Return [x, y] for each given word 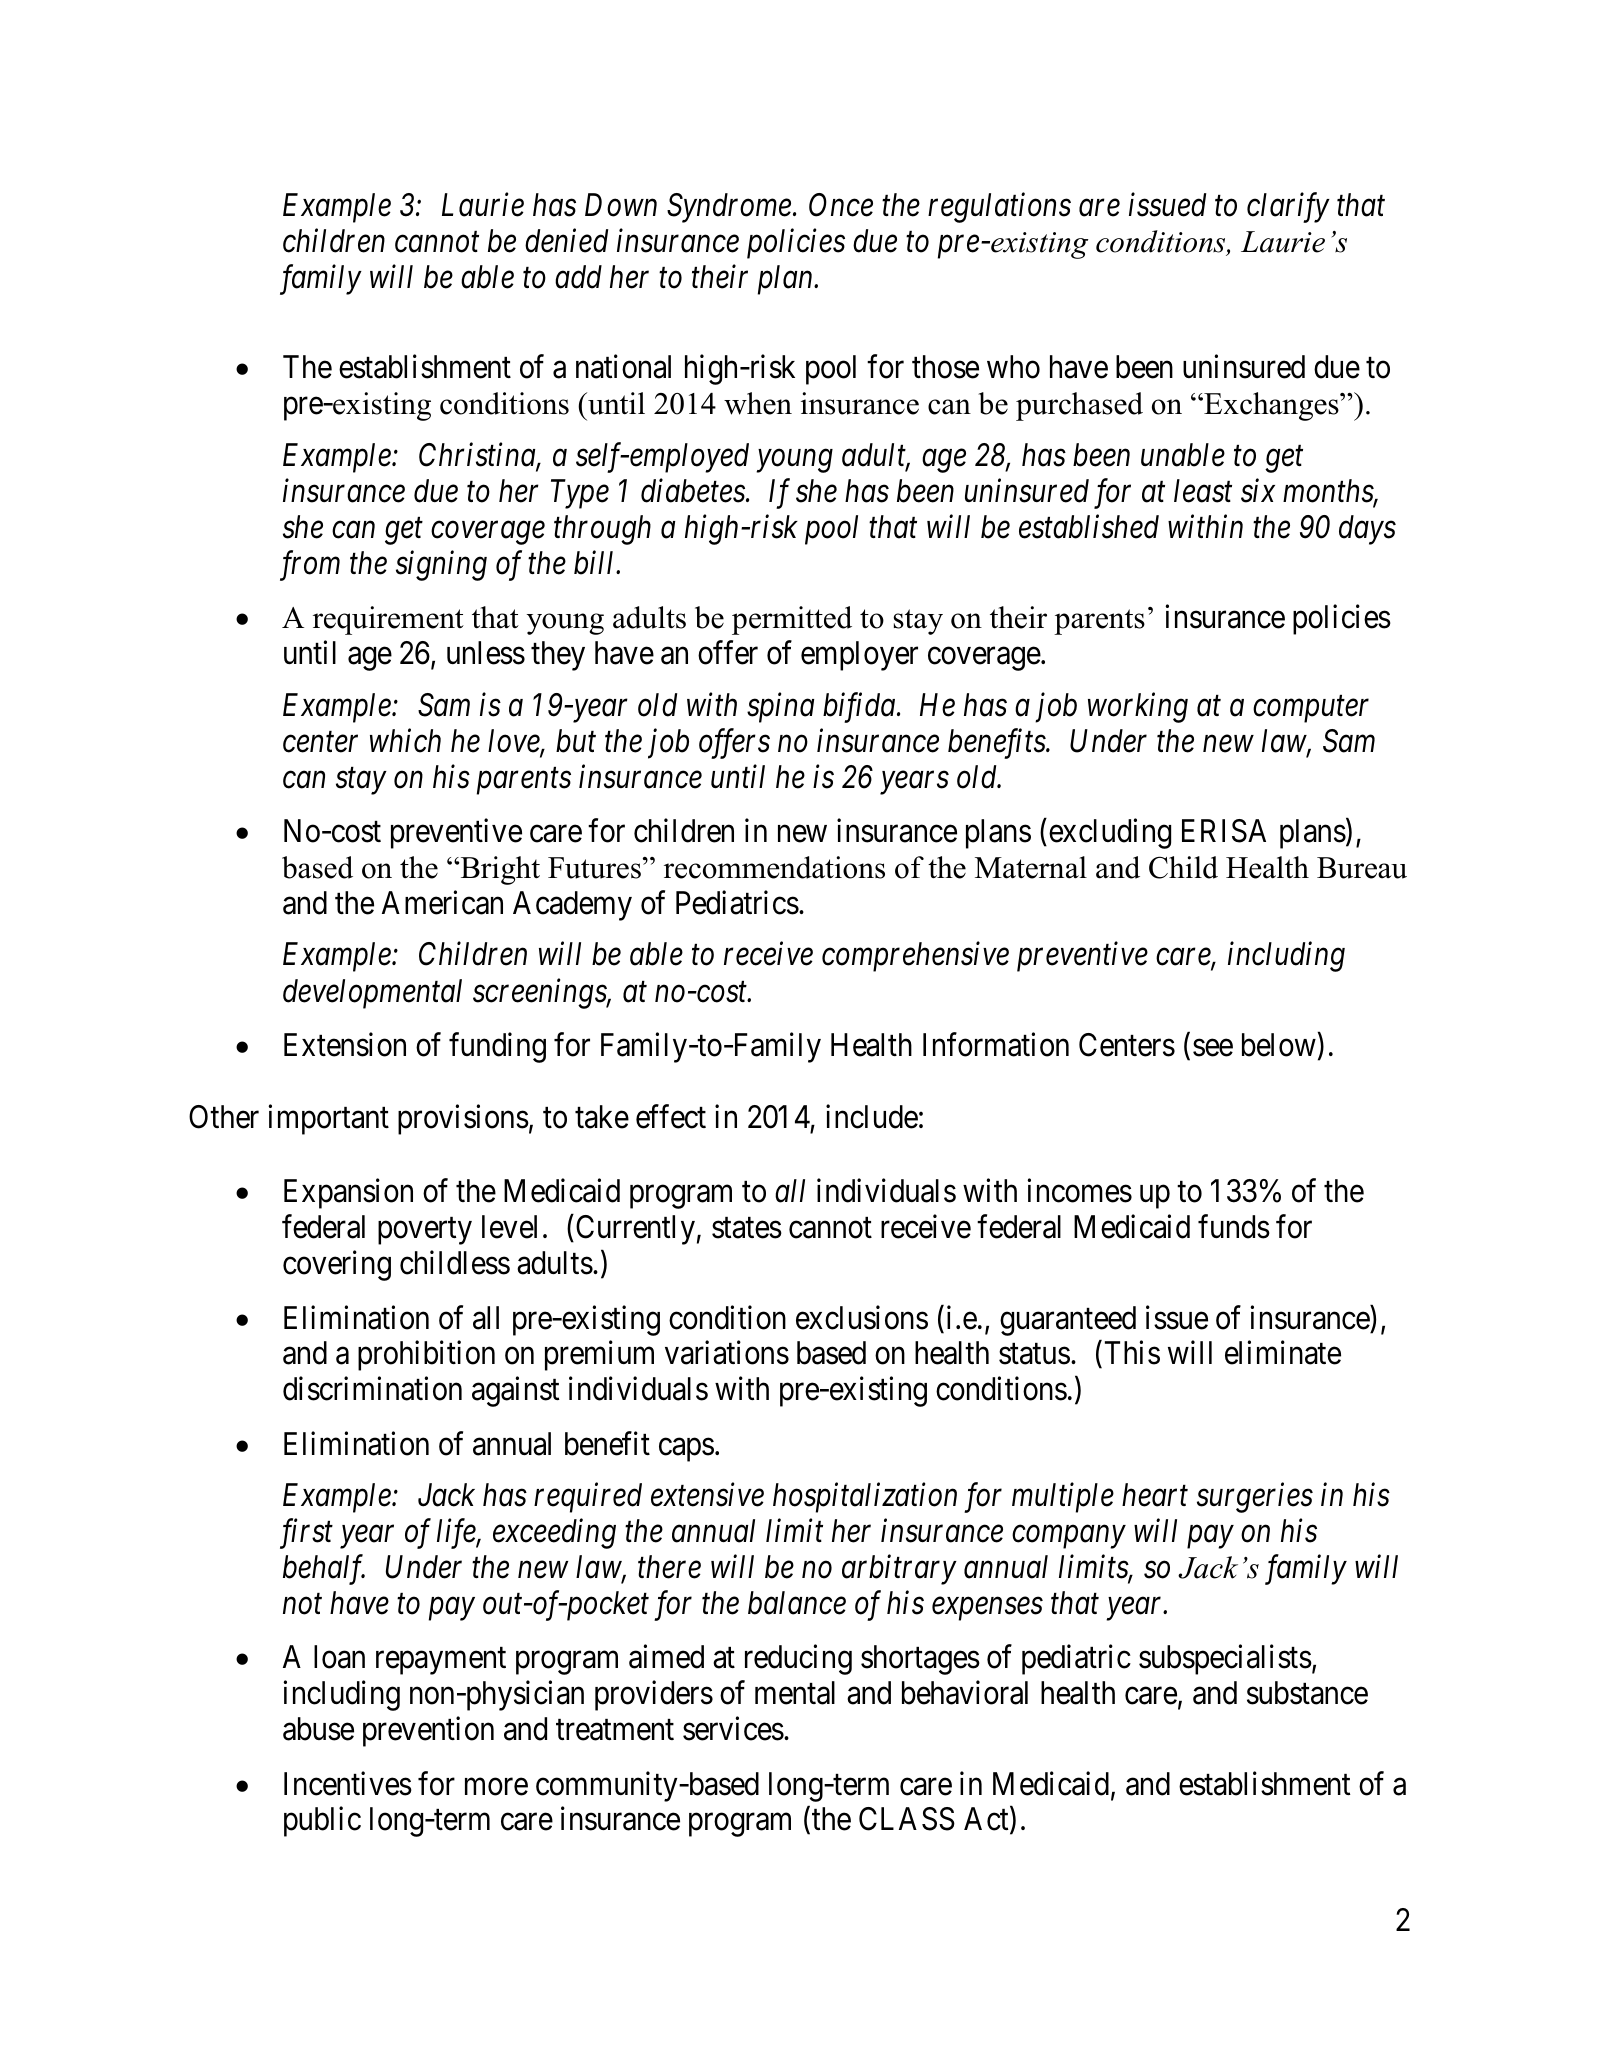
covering [337, 1266]
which [405, 740]
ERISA [1224, 831]
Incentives [348, 1783]
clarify [1288, 207]
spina [780, 708]
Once [841, 205]
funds [1234, 1227]
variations [727, 1353]
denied [566, 241]
